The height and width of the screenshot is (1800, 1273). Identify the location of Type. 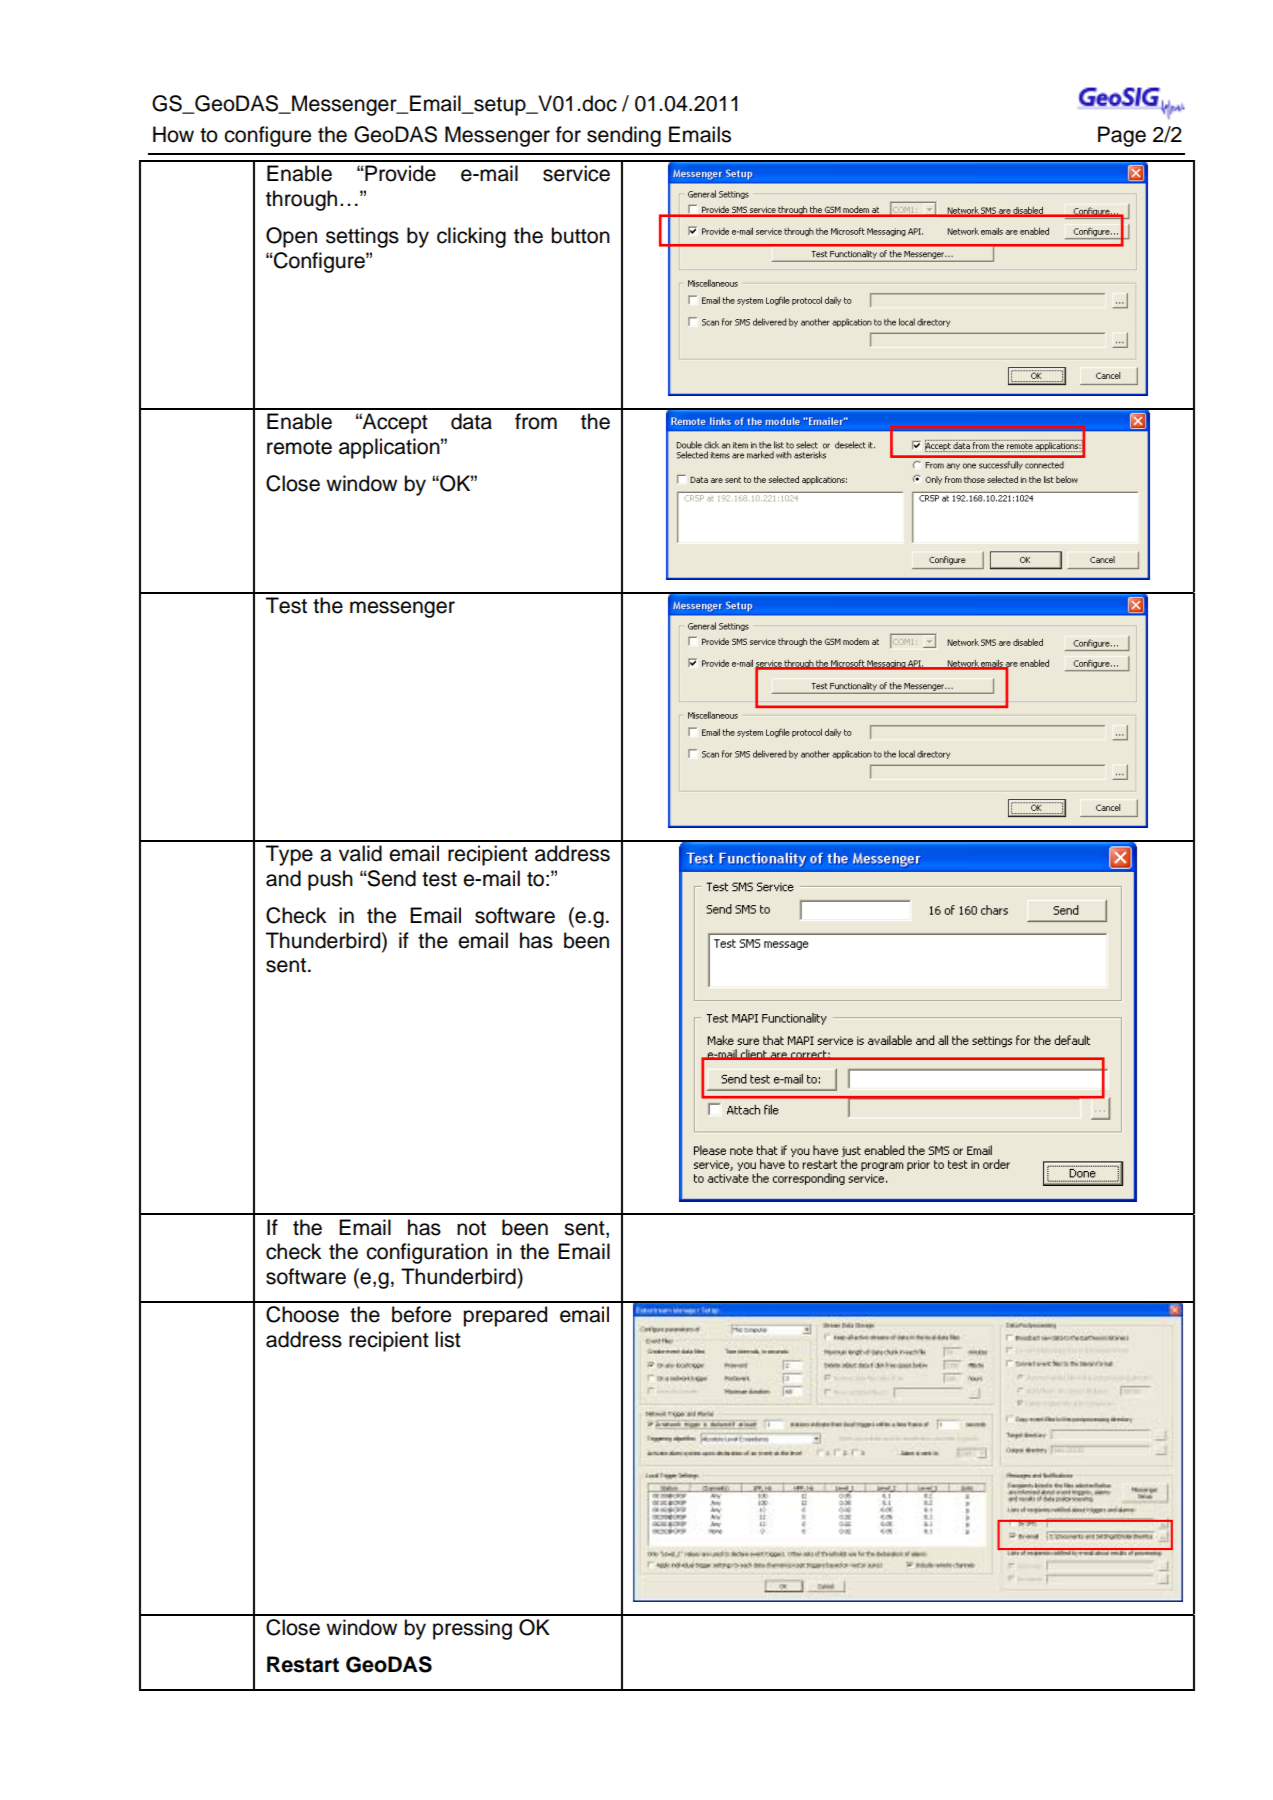
(289, 855).
